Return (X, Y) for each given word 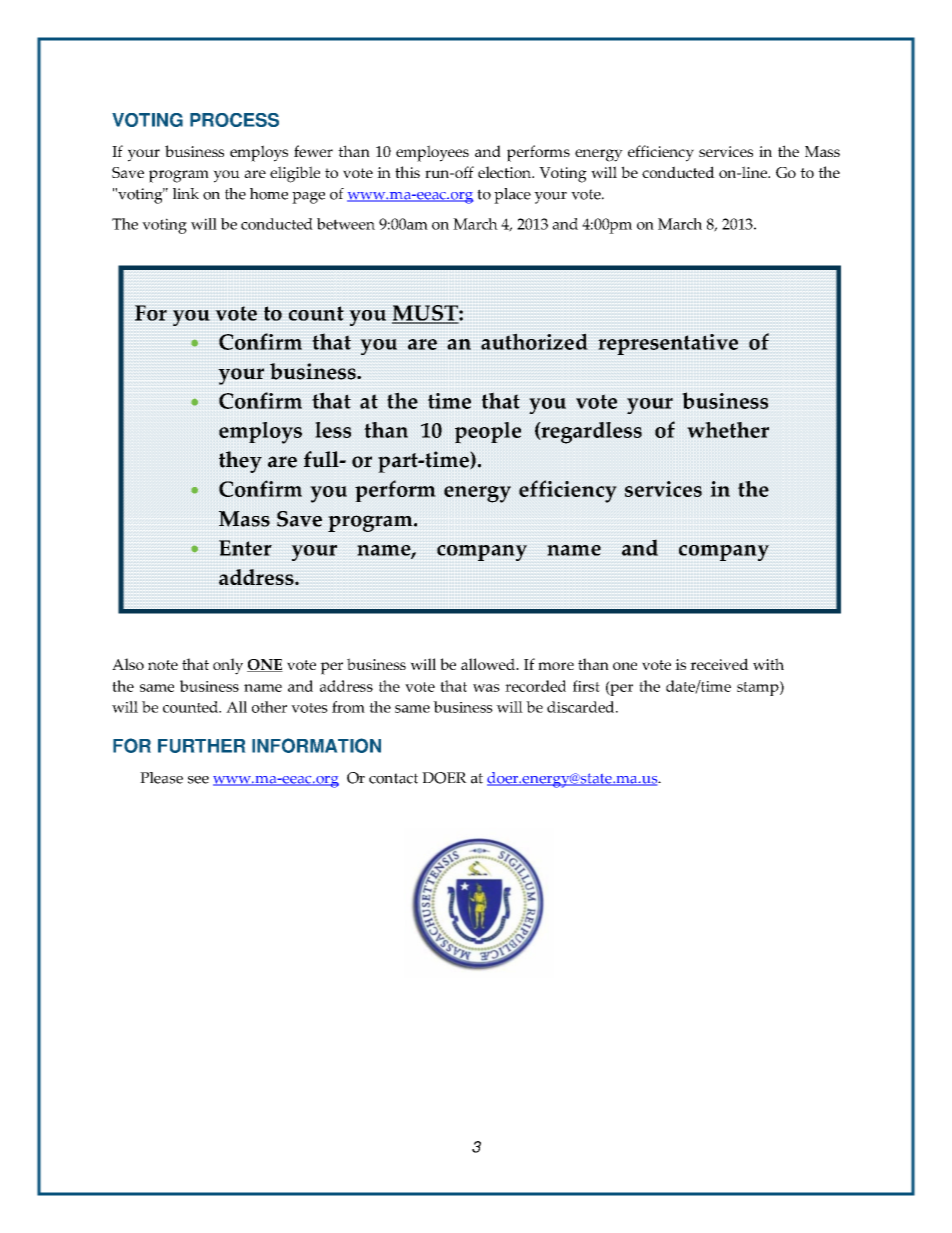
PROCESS (234, 120)
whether (728, 430)
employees (432, 153)
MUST (426, 314)
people (488, 432)
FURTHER (201, 746)
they (240, 462)
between (346, 224)
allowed (489, 664)
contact (393, 778)
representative (668, 344)
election (505, 172)
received (719, 664)
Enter (245, 548)
